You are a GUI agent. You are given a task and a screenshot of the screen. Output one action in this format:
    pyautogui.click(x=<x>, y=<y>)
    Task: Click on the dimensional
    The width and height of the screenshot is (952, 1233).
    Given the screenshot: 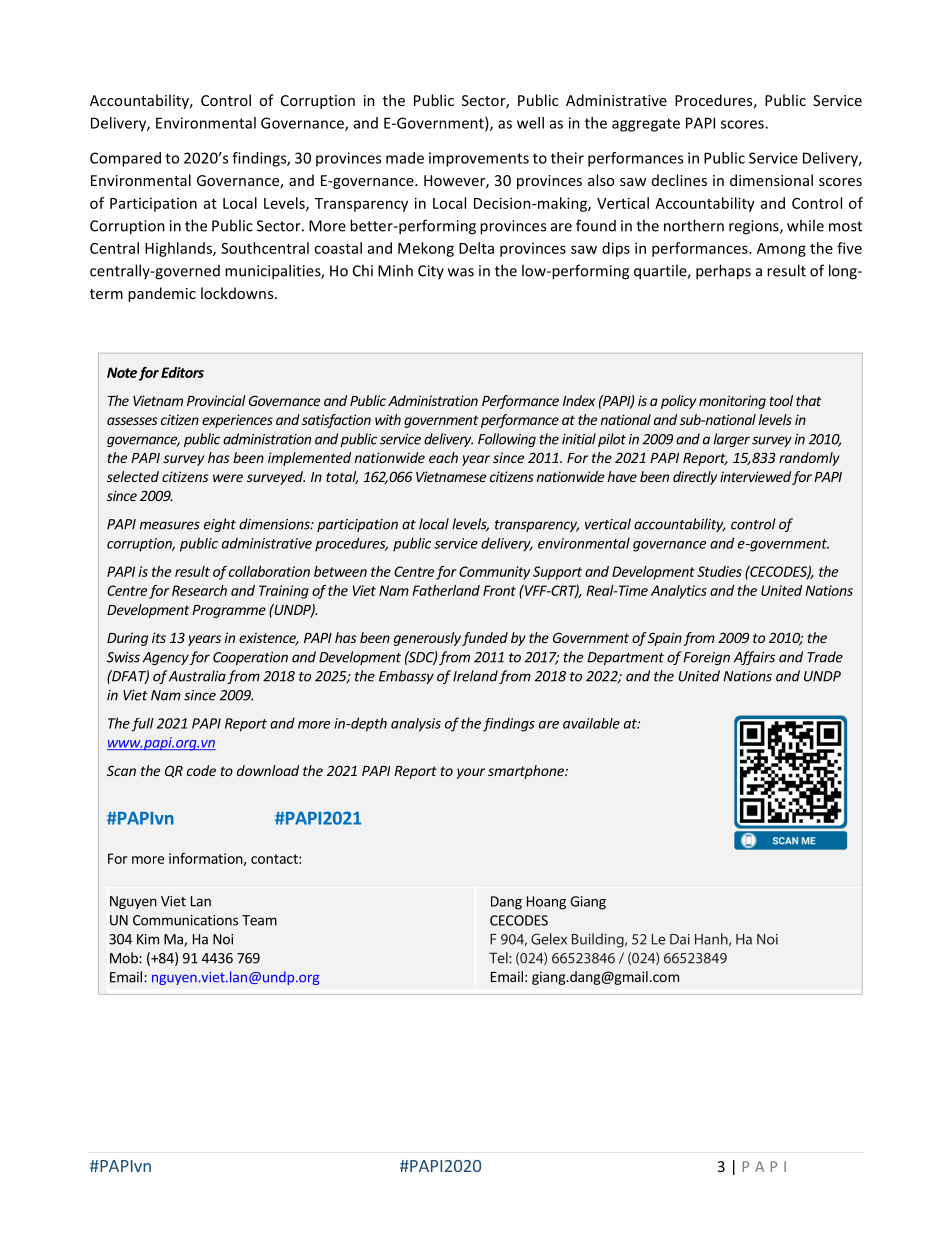 What is the action you would take?
    pyautogui.click(x=771, y=180)
